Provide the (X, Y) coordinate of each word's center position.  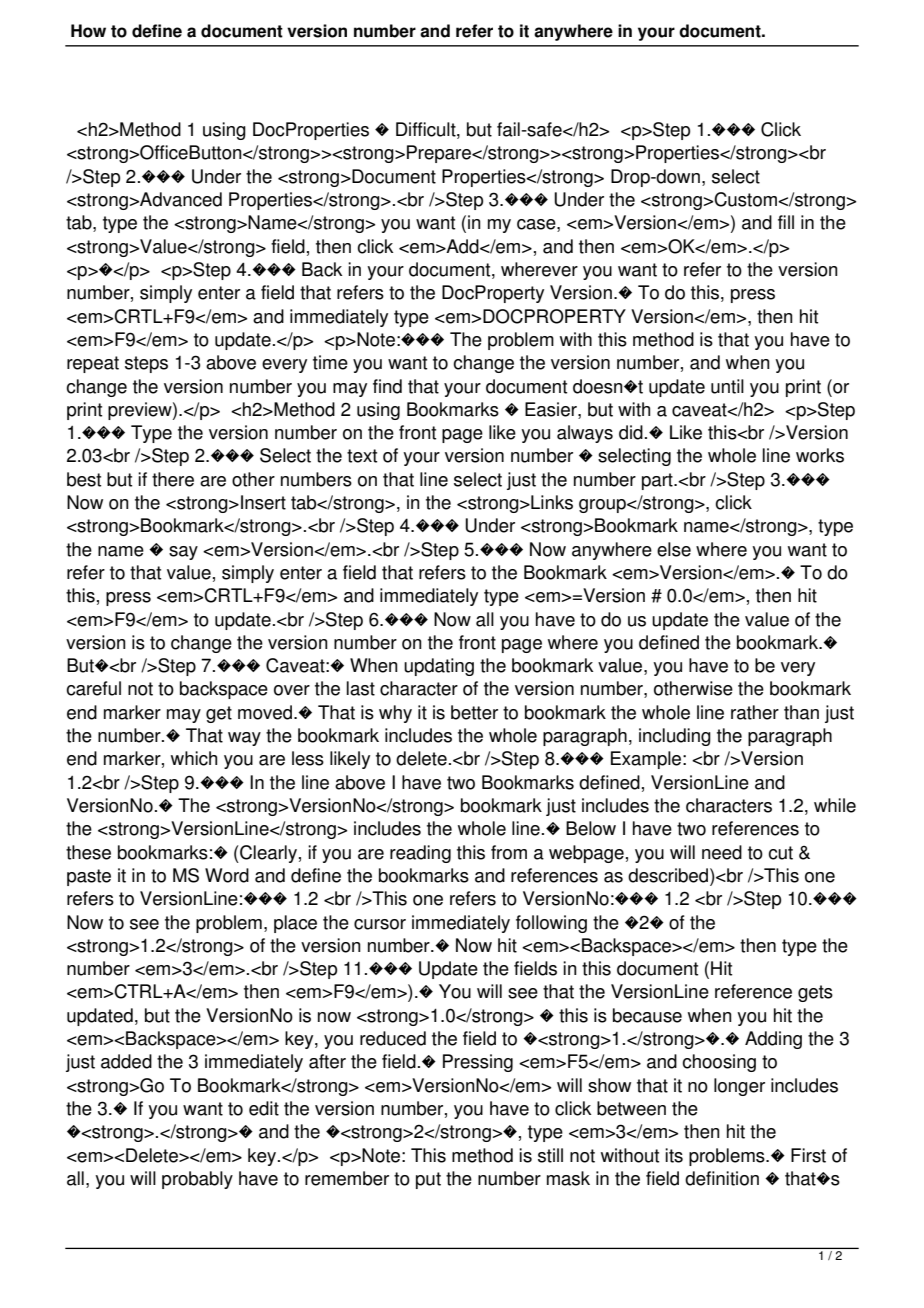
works (820, 455)
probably (197, 1180)
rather (755, 712)
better (474, 712)
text (362, 456)
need (722, 852)
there (173, 479)
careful (93, 688)
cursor (380, 924)
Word (227, 875)
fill (786, 222)
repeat (93, 364)
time (330, 362)
